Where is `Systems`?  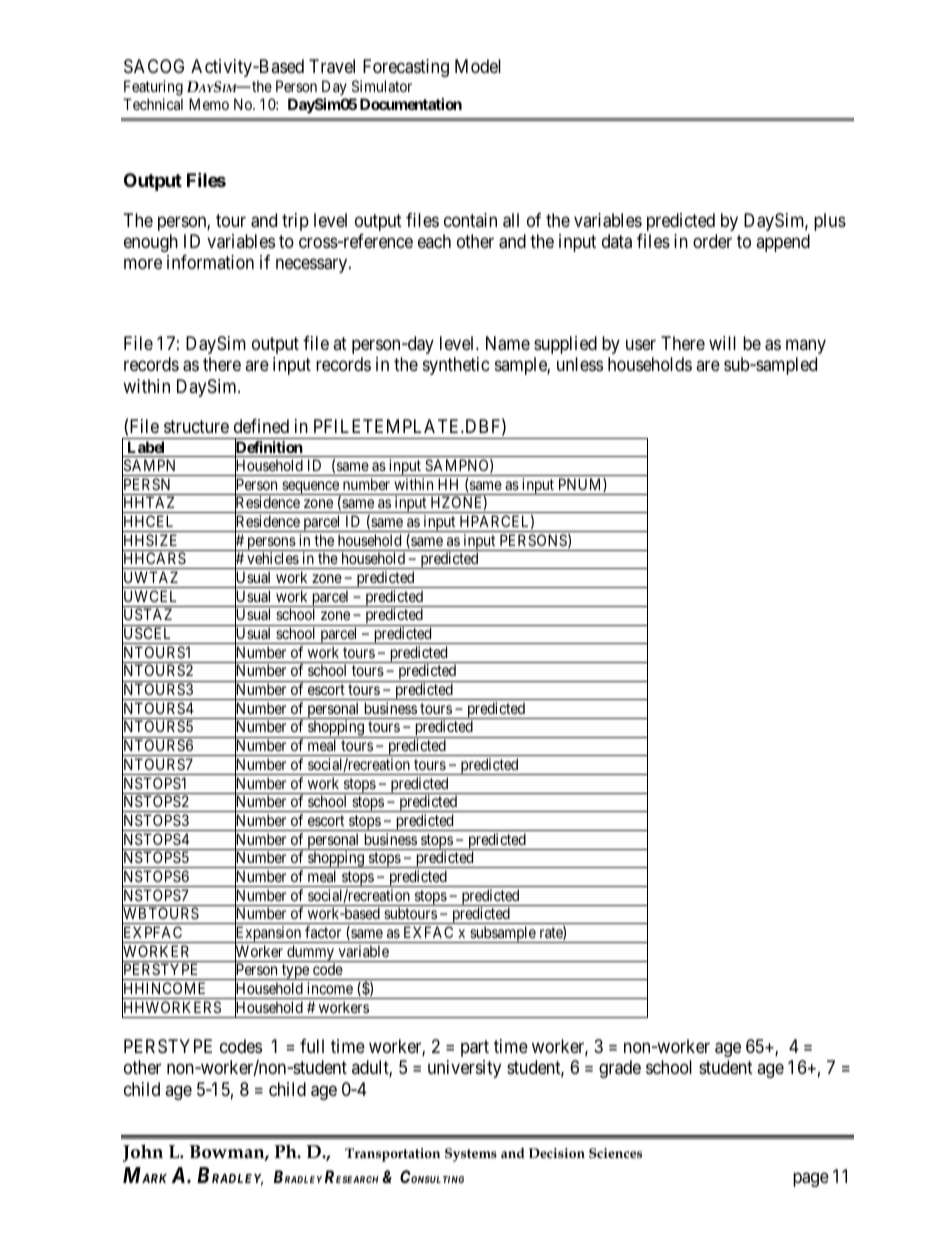
Systems is located at coordinates (471, 1155).
